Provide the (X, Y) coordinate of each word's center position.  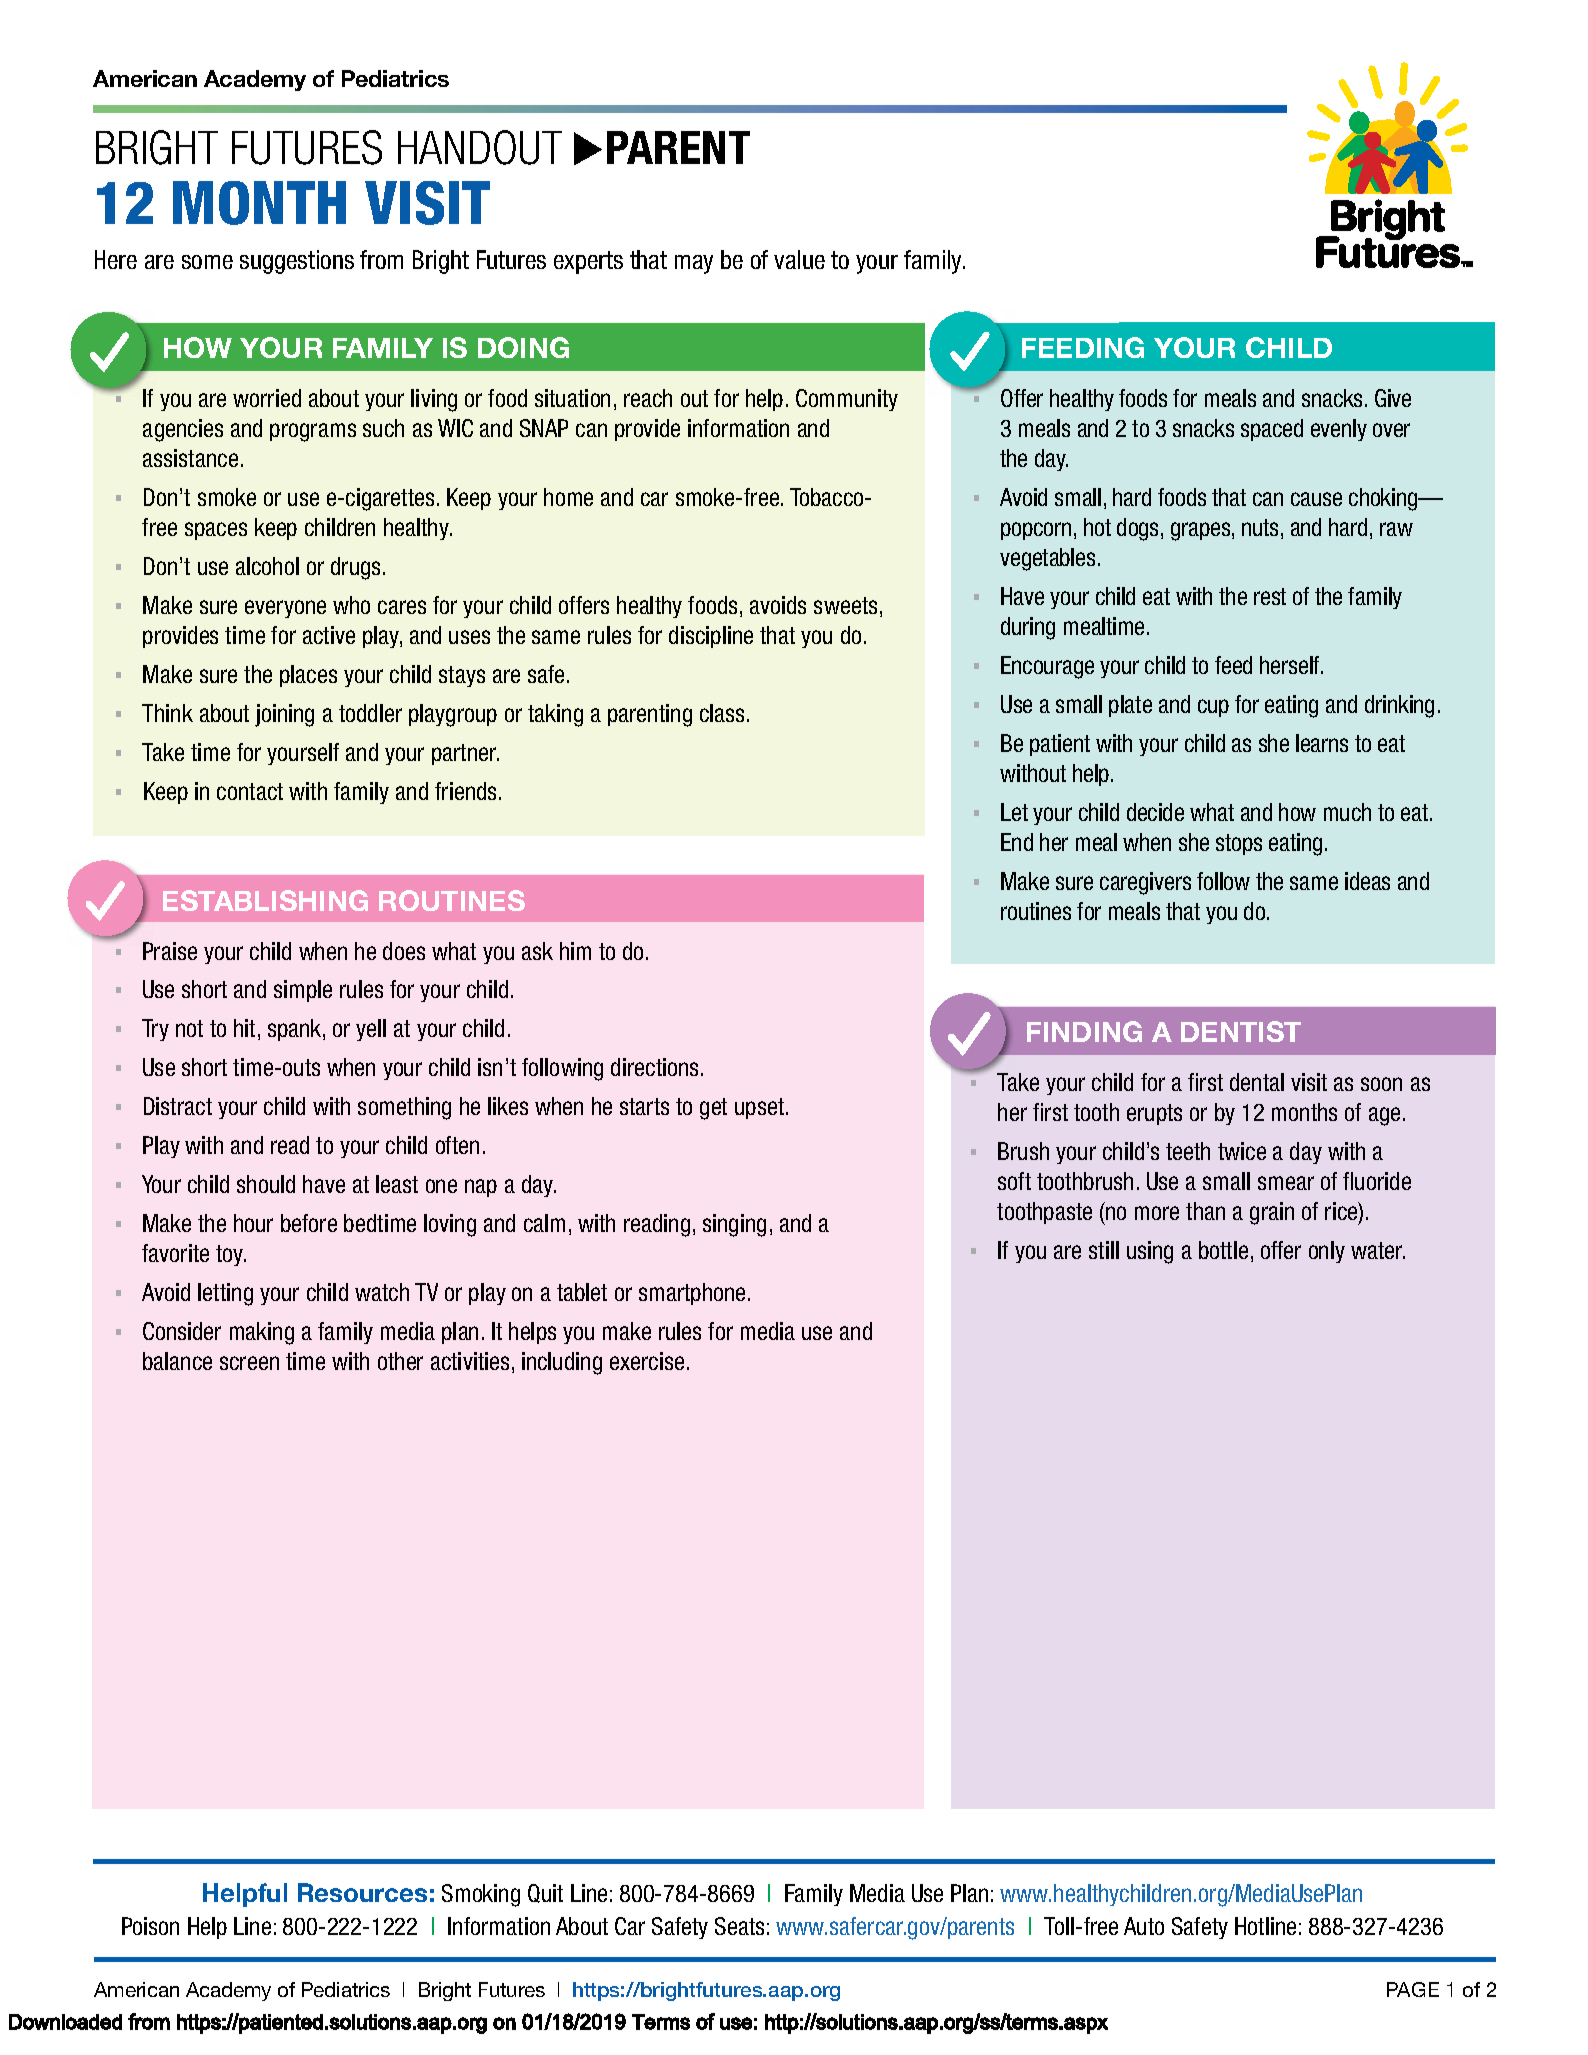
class (722, 713)
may (694, 264)
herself (1291, 665)
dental (1257, 1082)
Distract (178, 1106)
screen (249, 1363)
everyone (285, 609)
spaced (1272, 430)
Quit (545, 1893)
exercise (647, 1361)
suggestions (297, 262)
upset (761, 1108)
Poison (150, 1926)
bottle (1223, 1250)
